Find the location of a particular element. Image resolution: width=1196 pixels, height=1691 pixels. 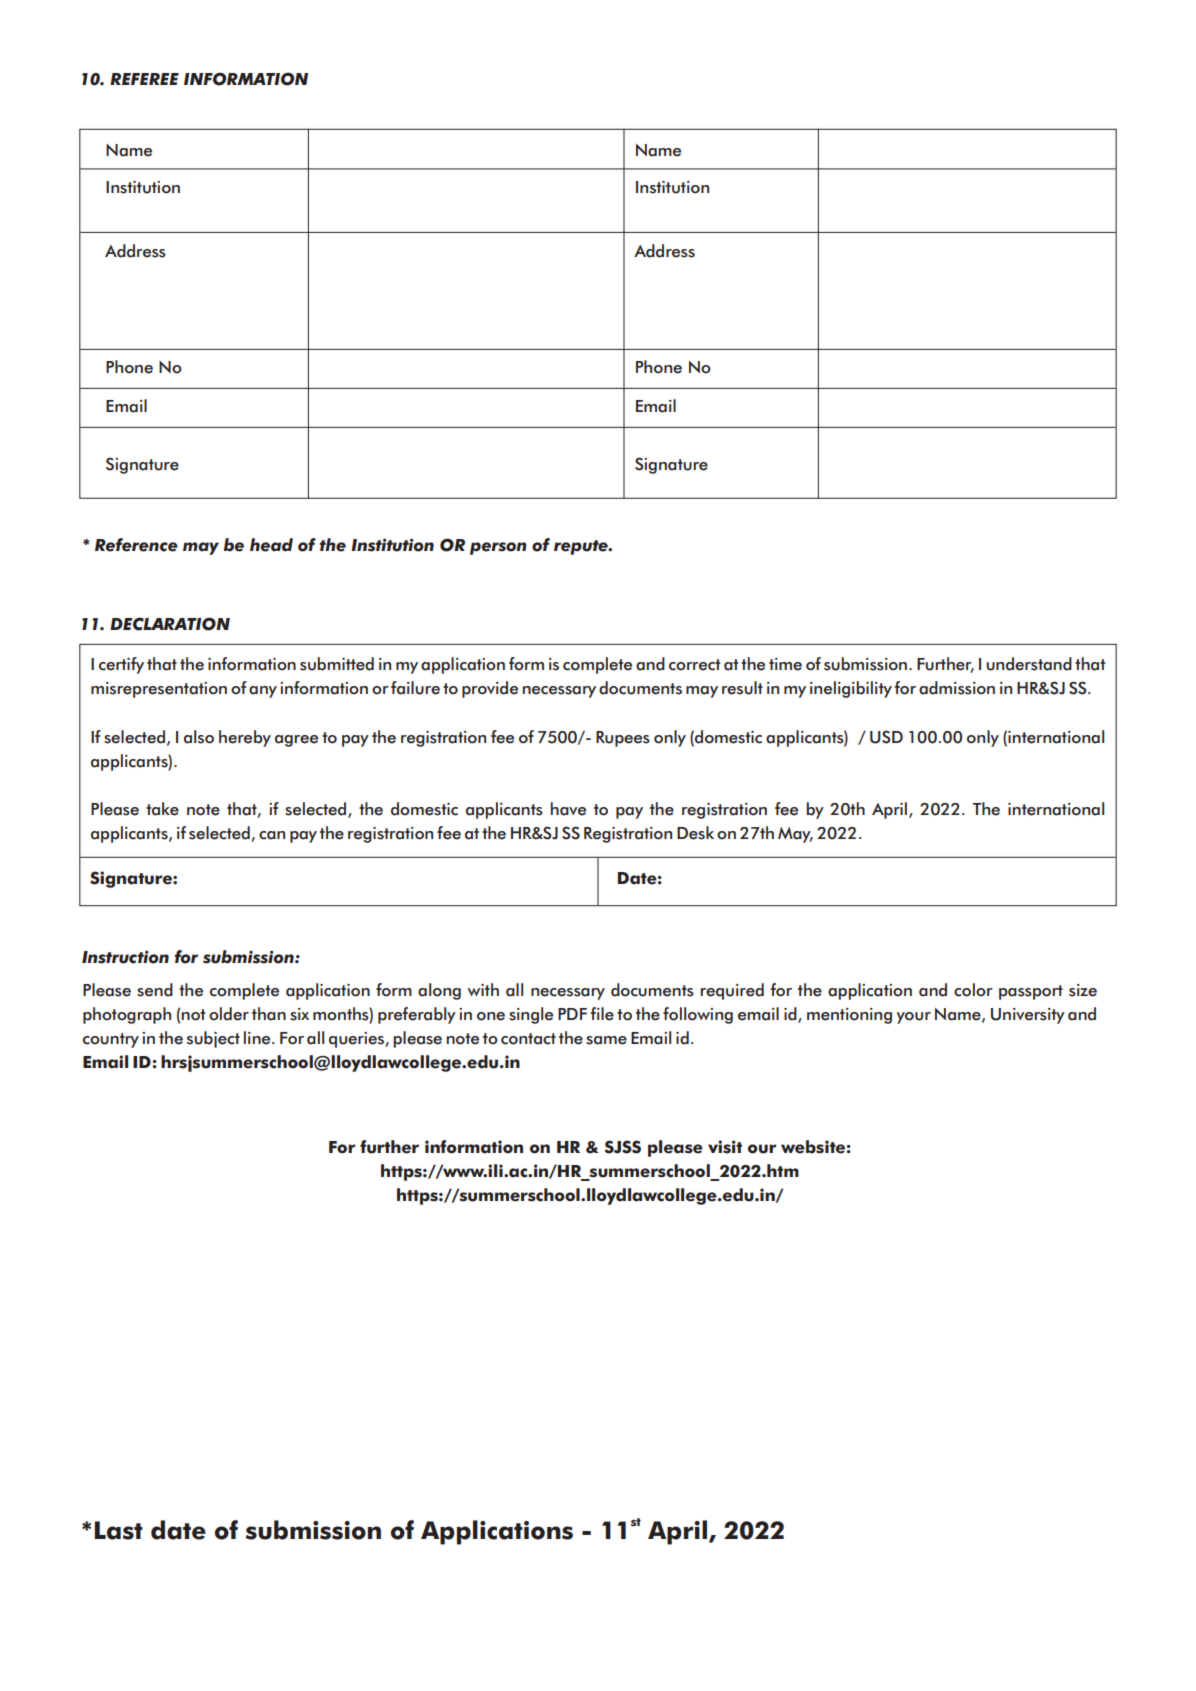

repute is located at coordinates (582, 547).
